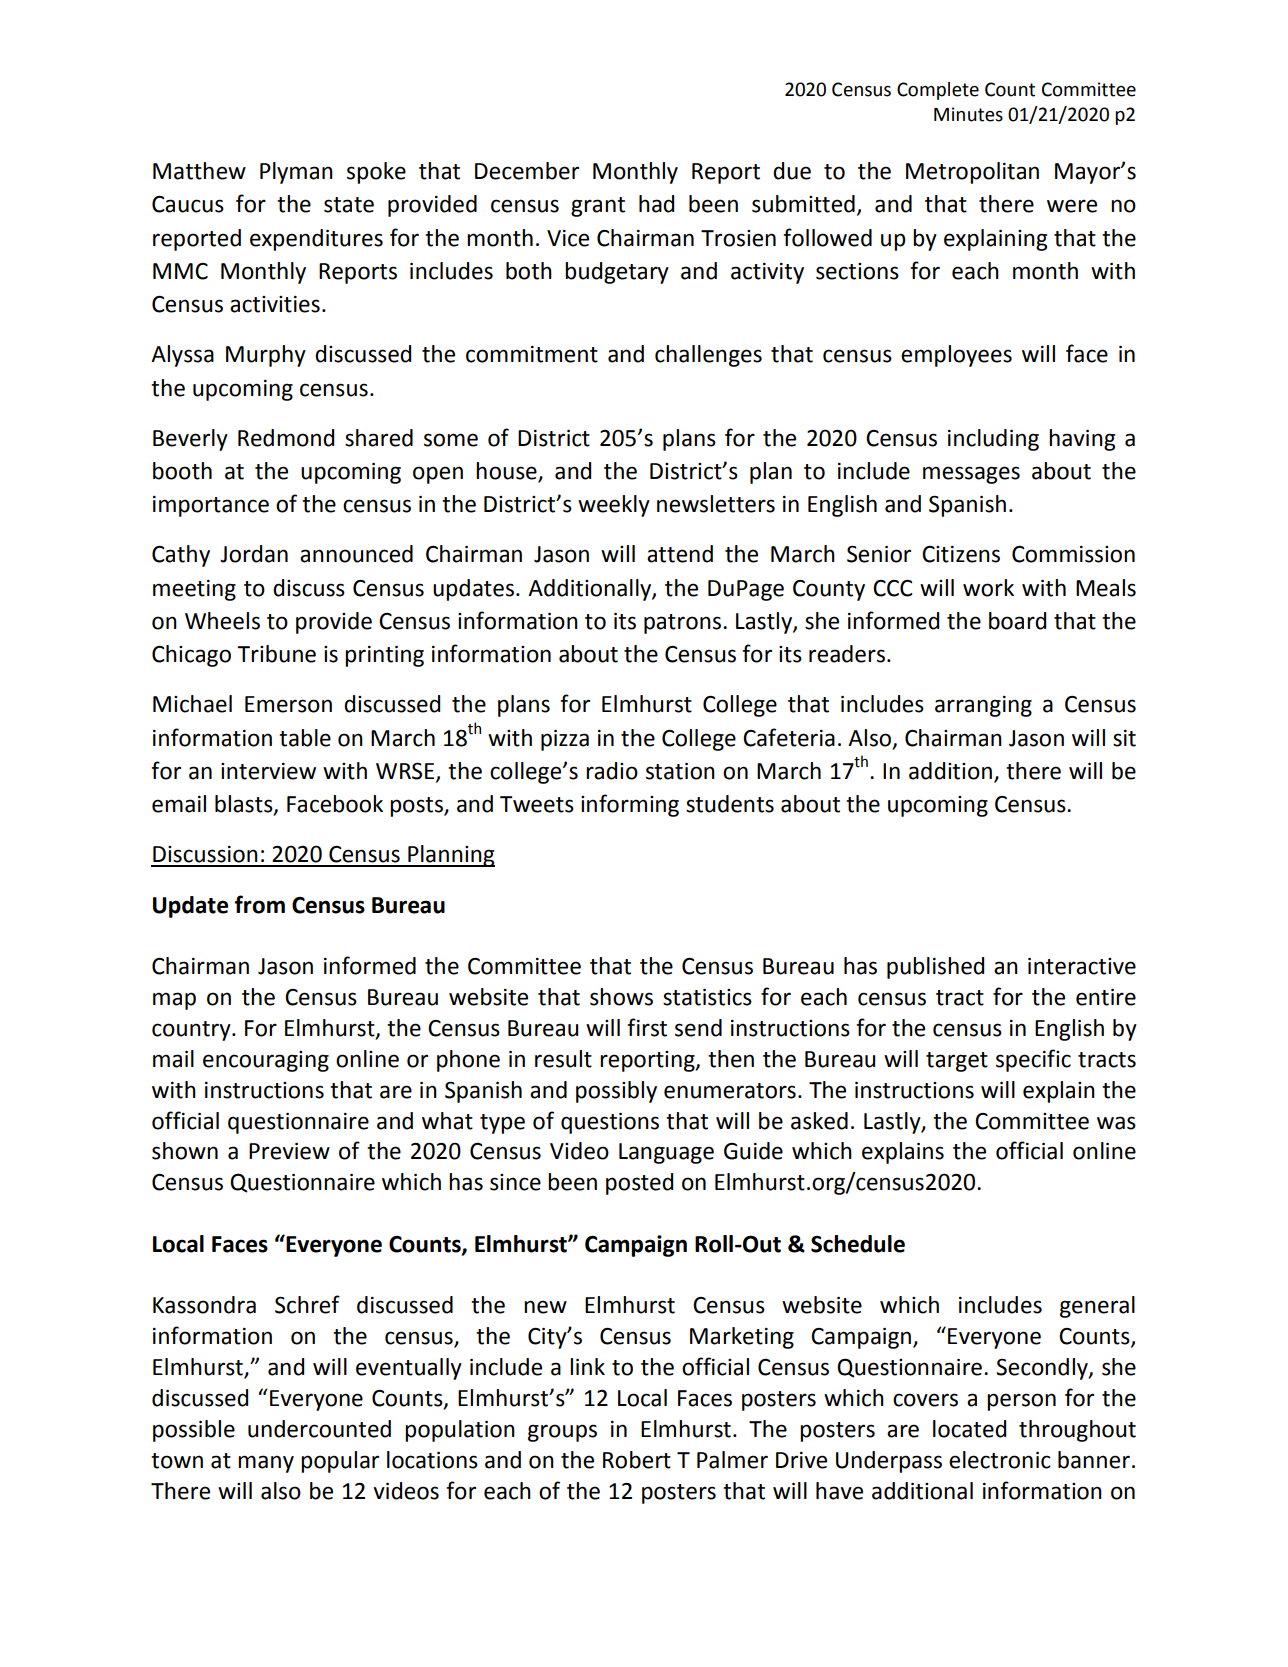 The image size is (1288, 1667). I want to click on Redmond, so click(286, 438).
